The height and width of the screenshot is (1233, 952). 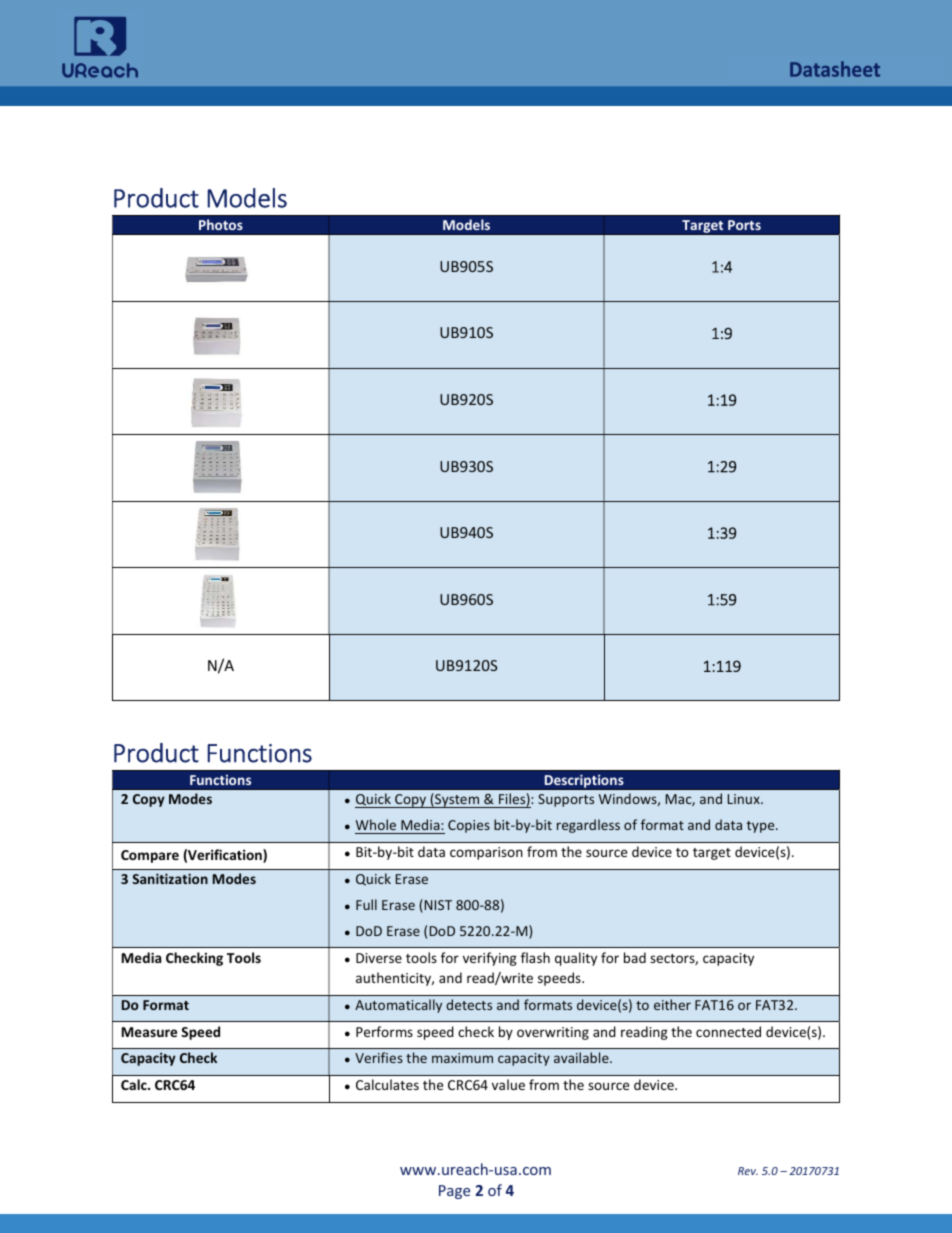 What do you see at coordinates (150, 856) in the screenshot?
I see `Compare` at bounding box center [150, 856].
